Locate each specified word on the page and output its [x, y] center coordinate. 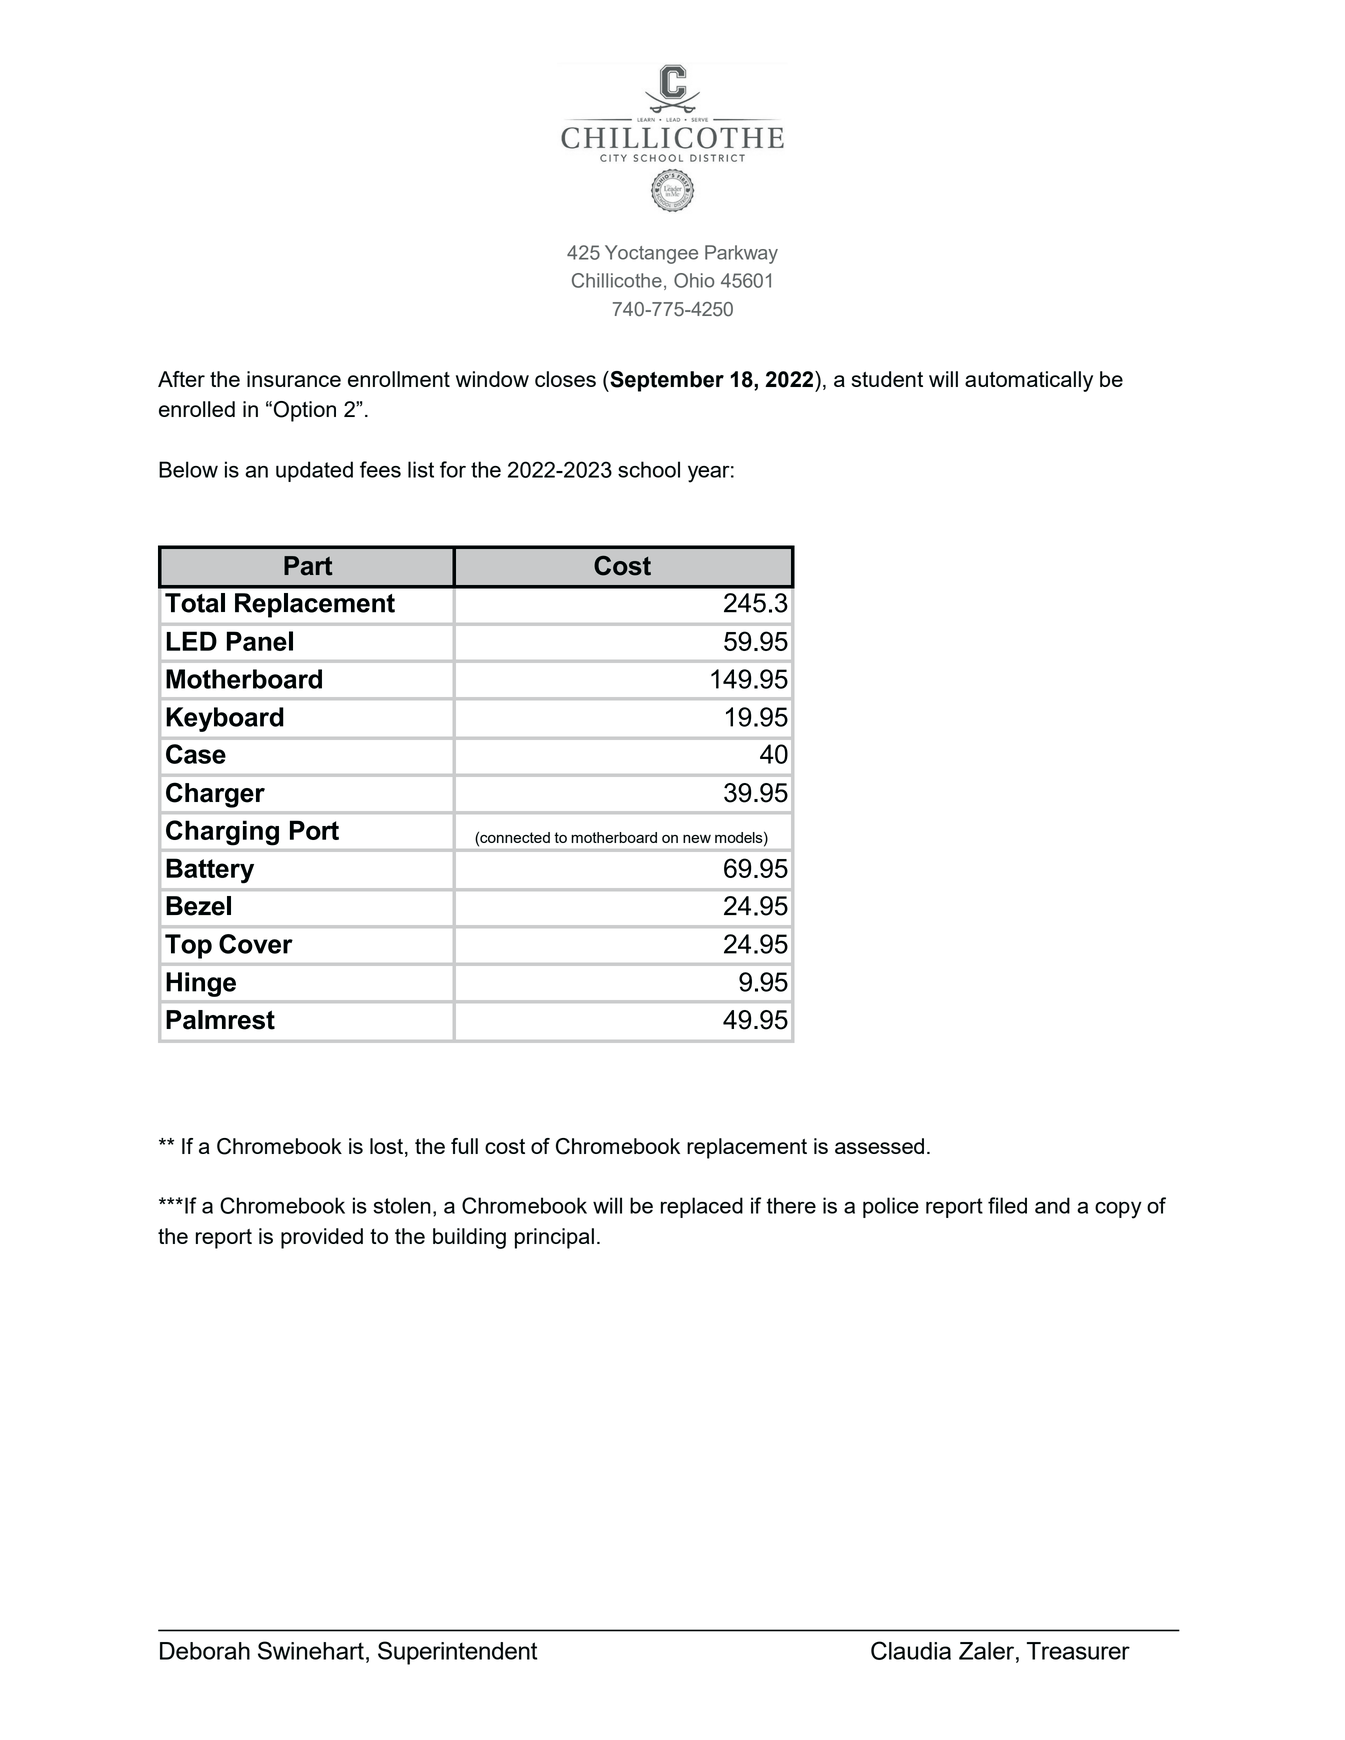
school [649, 469]
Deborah [205, 1651]
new [697, 839]
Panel [260, 641]
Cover [256, 944]
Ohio [694, 280]
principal [554, 1238]
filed [1007, 1205]
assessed [879, 1146]
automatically [1029, 381]
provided [322, 1238]
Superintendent [457, 1653]
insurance [294, 379]
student [887, 379]
